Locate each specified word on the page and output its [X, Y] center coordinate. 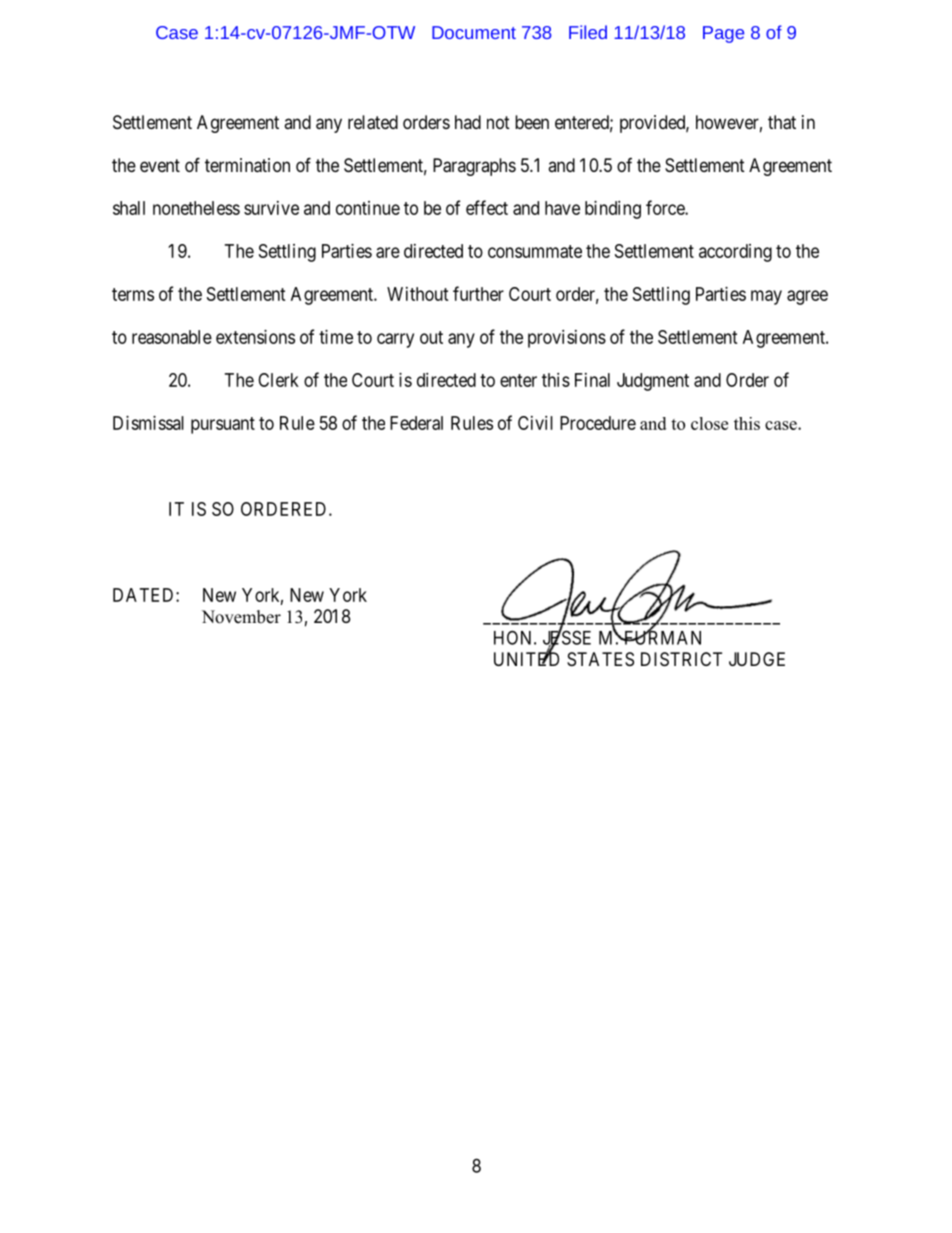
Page [723, 34]
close [709, 423]
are [388, 252]
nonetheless [196, 208]
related [373, 122]
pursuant [223, 425]
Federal [416, 423]
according [735, 253]
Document [474, 32]
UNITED [526, 658]
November [241, 617]
